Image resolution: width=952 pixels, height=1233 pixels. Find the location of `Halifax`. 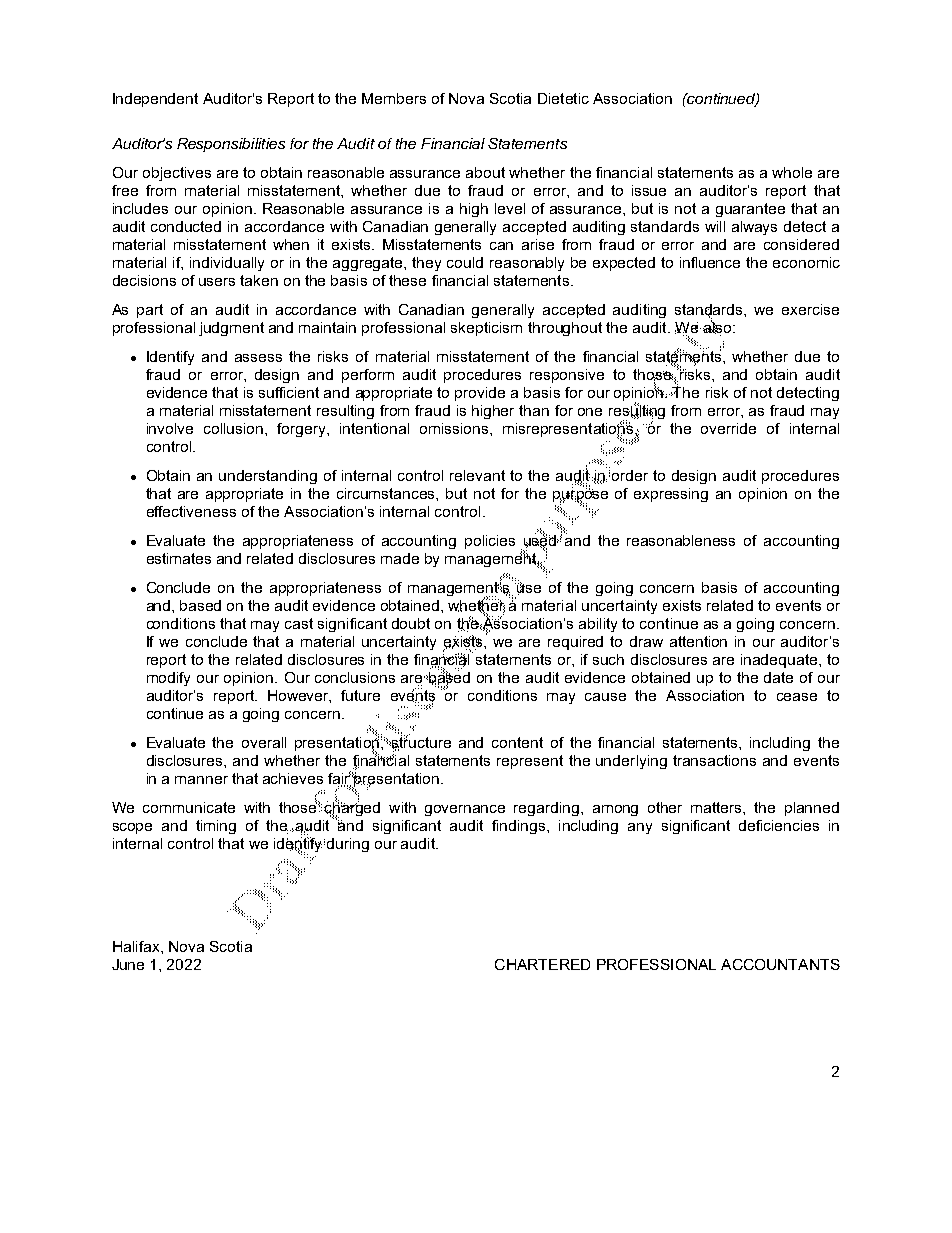

Halifax is located at coordinates (137, 946).
